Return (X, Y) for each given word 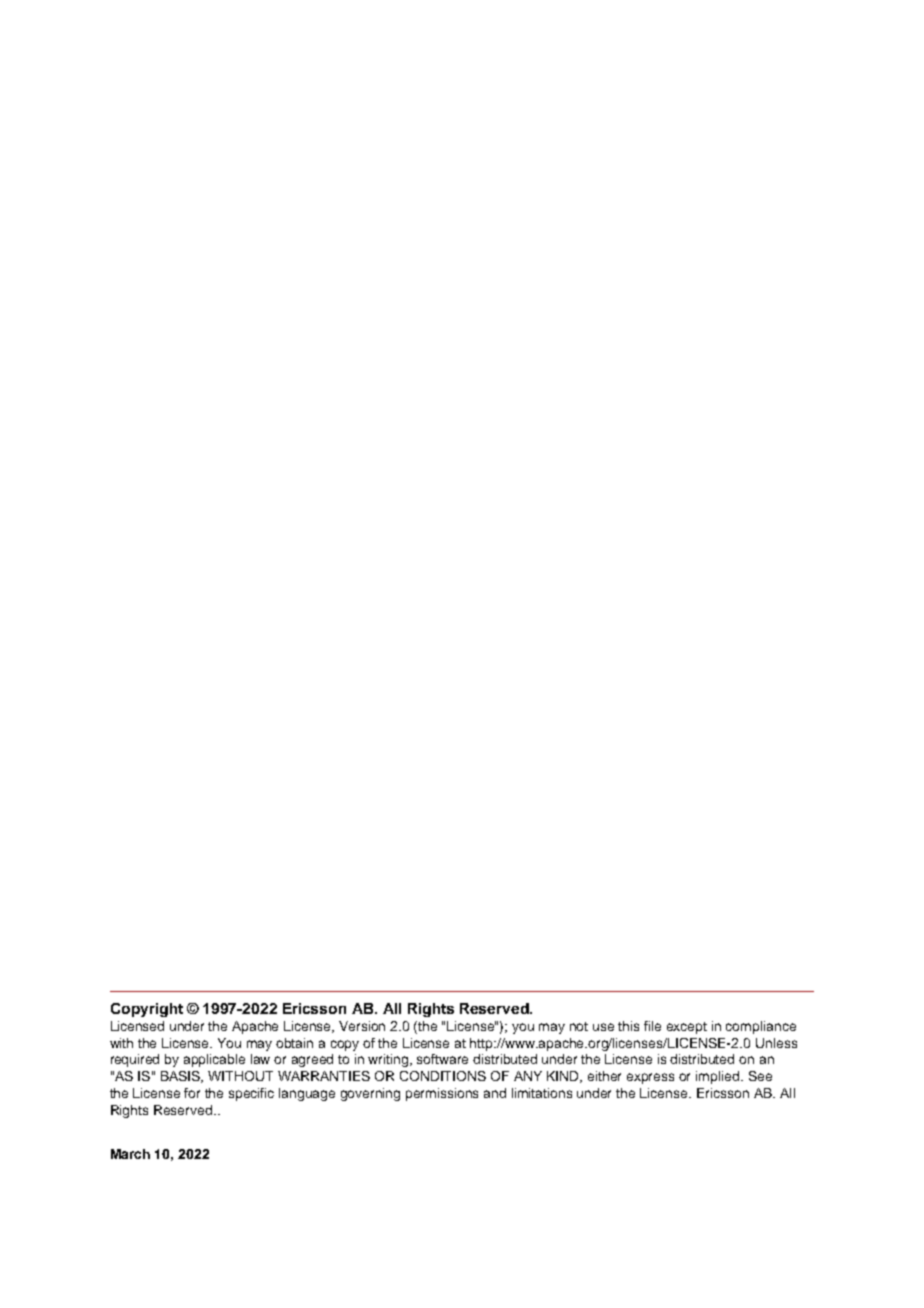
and (495, 1093)
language (307, 1094)
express (650, 1078)
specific (251, 1094)
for (192, 1093)
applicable (214, 1060)
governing (370, 1094)
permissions (442, 1094)
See (760, 1076)
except (687, 1028)
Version (362, 1026)
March (130, 1154)
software (442, 1059)
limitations (542, 1093)
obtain (294, 1043)
